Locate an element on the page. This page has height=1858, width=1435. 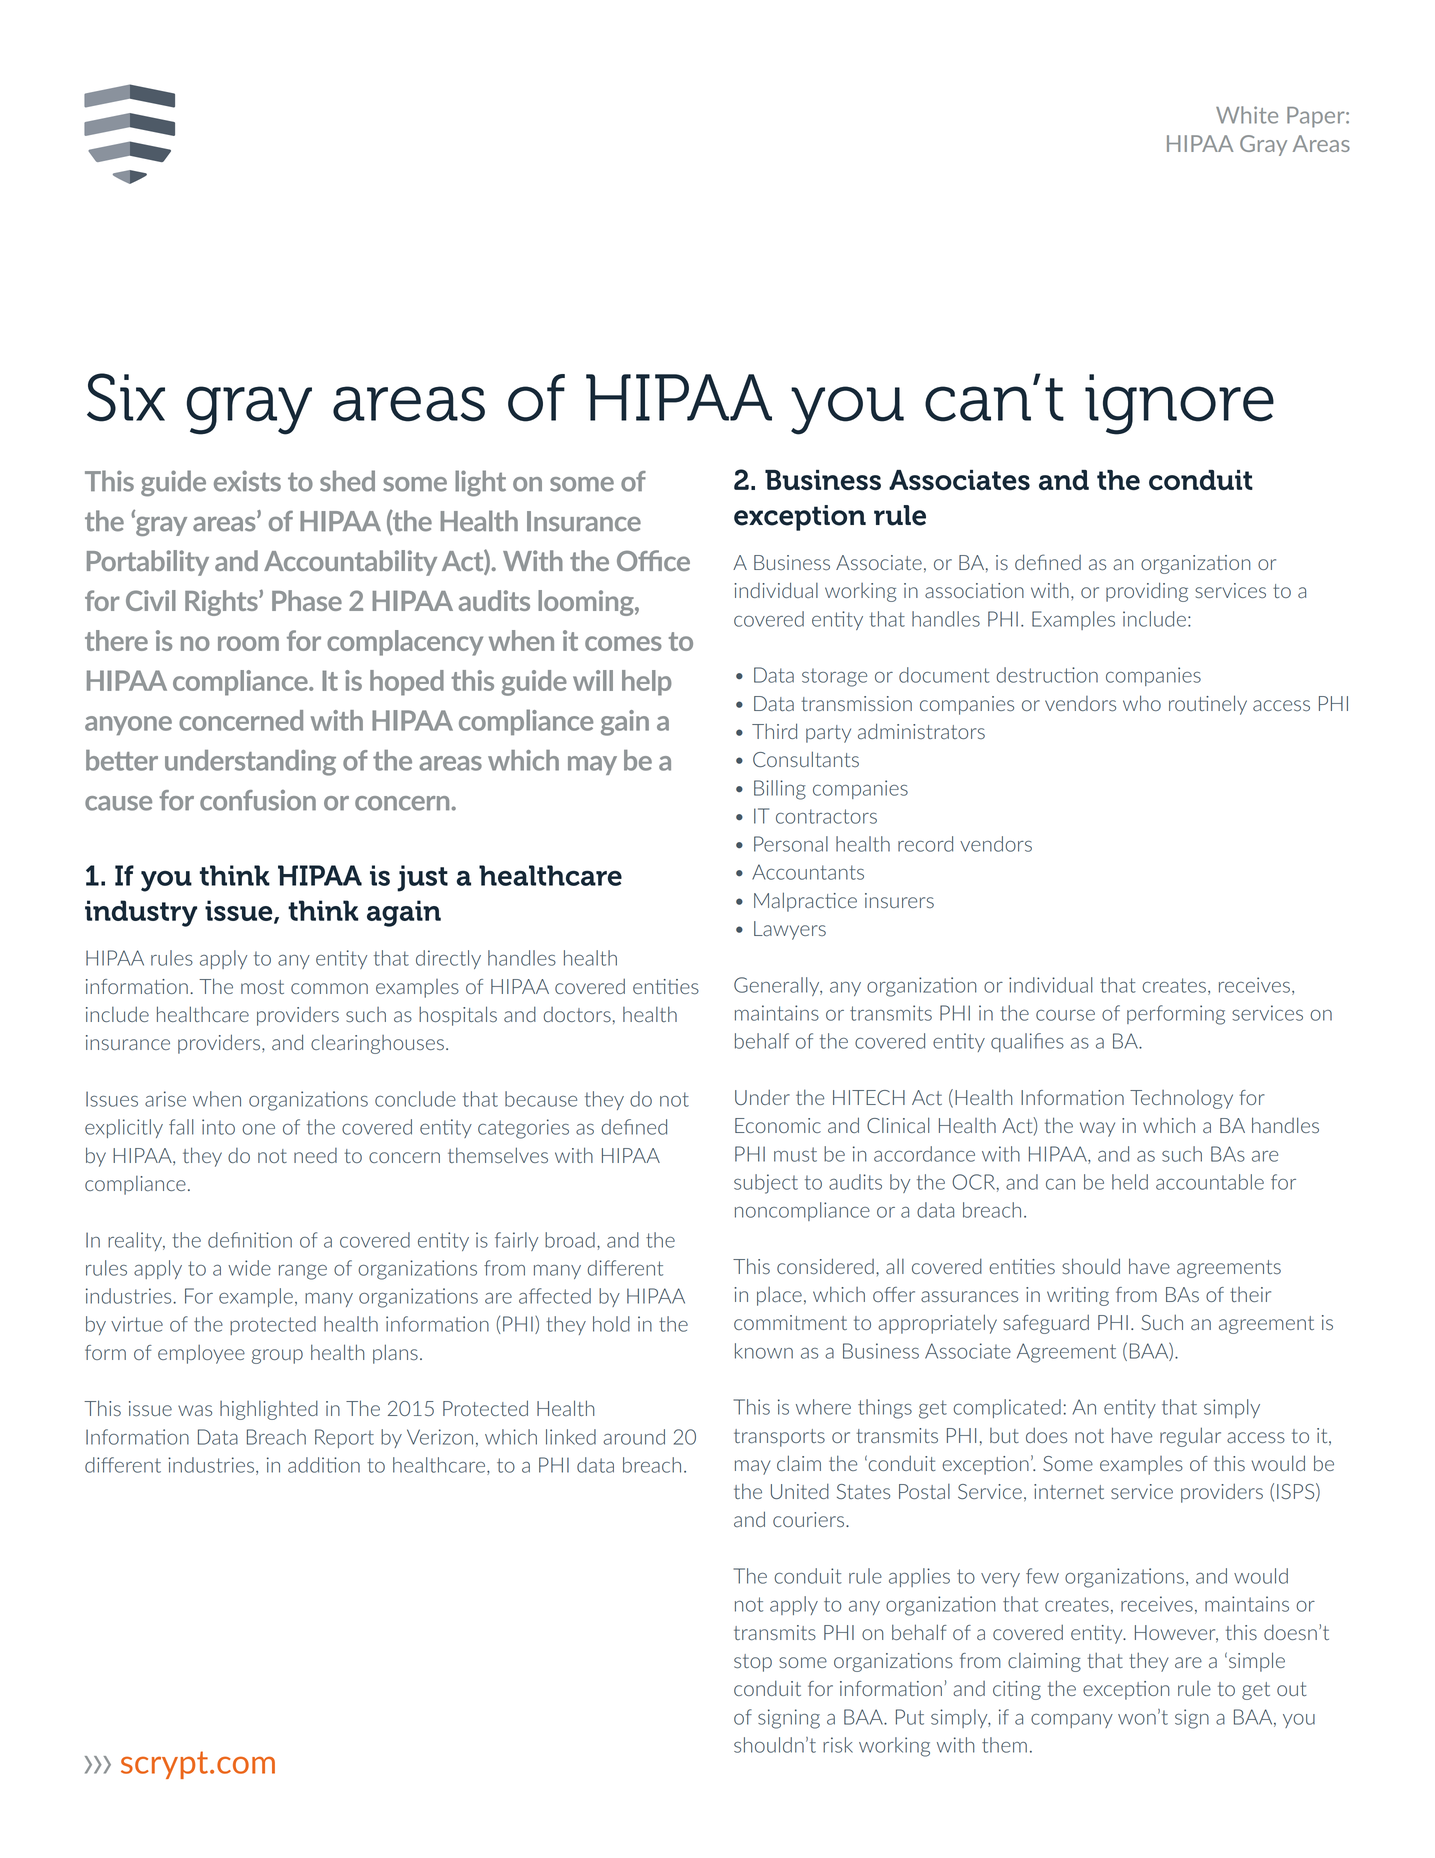
White is located at coordinates (1247, 115).
